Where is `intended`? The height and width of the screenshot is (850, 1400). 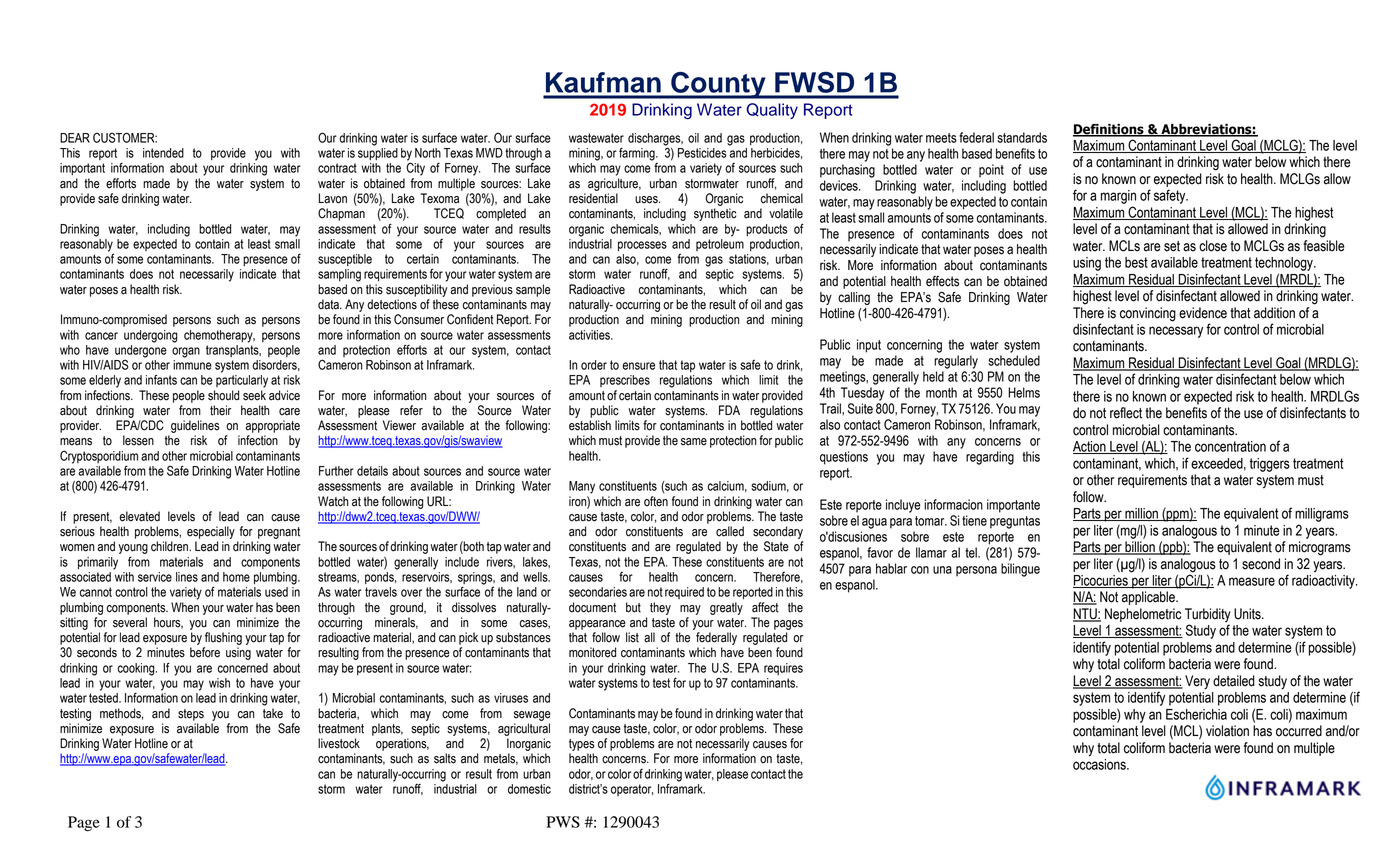 intended is located at coordinates (163, 153).
